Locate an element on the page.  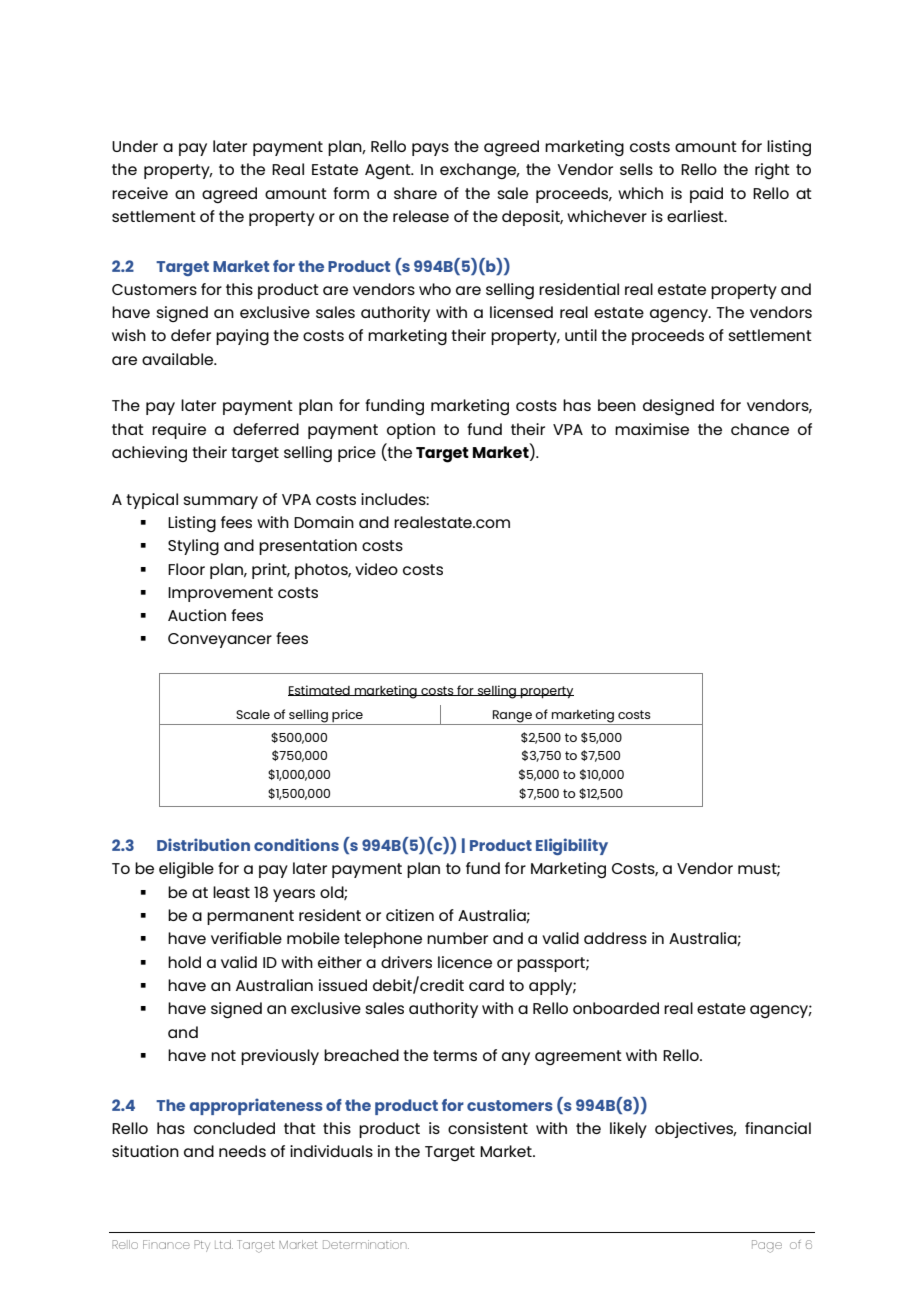
receive is located at coordinates (140, 193).
